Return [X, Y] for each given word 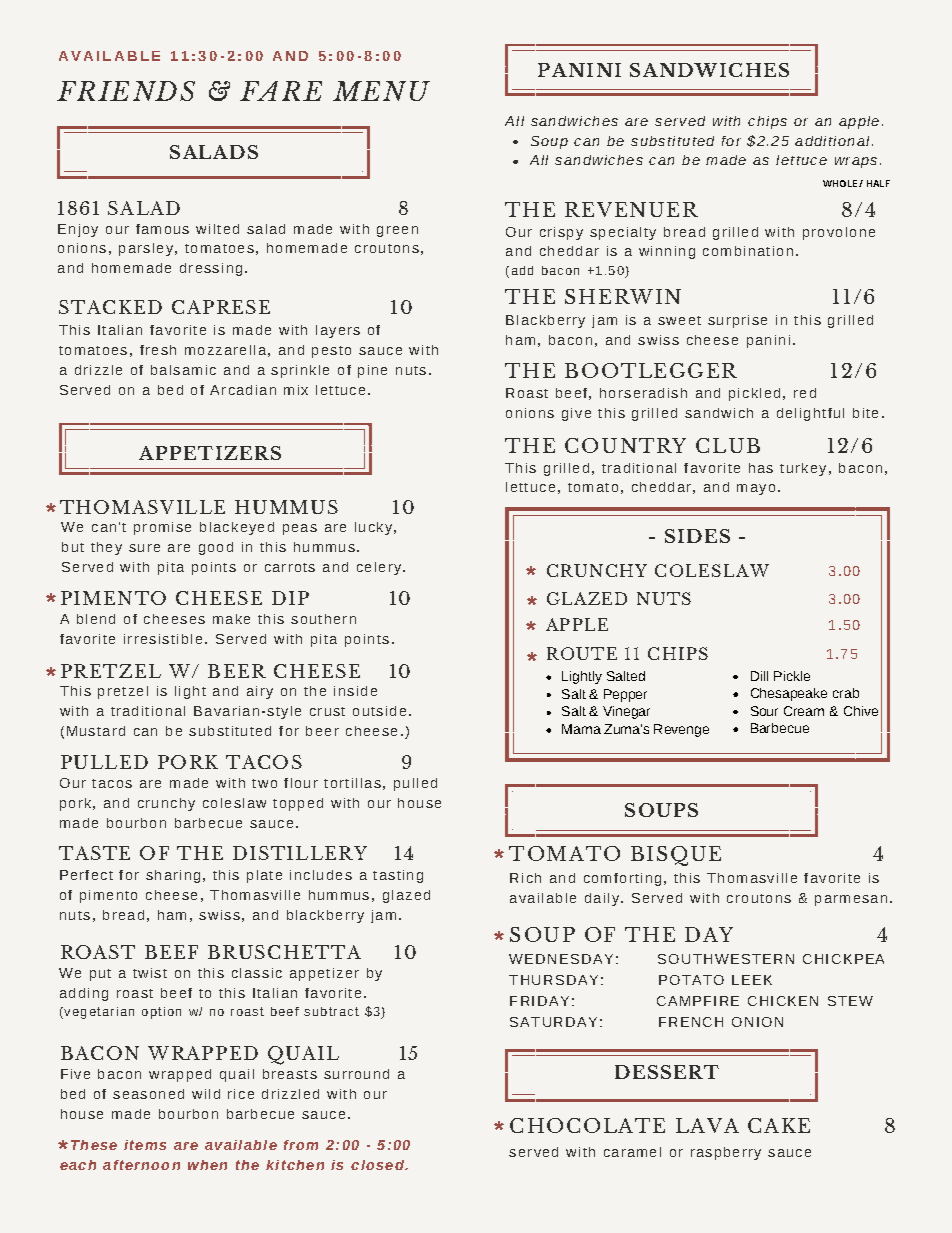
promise [162, 528]
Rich [525, 878]
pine [372, 371]
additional [832, 141]
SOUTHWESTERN [726, 959]
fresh [158, 350]
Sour [764, 711]
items [145, 1145]
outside [379, 711]
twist [150, 973]
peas [300, 529]
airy [260, 692]
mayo [756, 489]
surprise [737, 321]
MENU [381, 91]
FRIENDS [126, 91]
